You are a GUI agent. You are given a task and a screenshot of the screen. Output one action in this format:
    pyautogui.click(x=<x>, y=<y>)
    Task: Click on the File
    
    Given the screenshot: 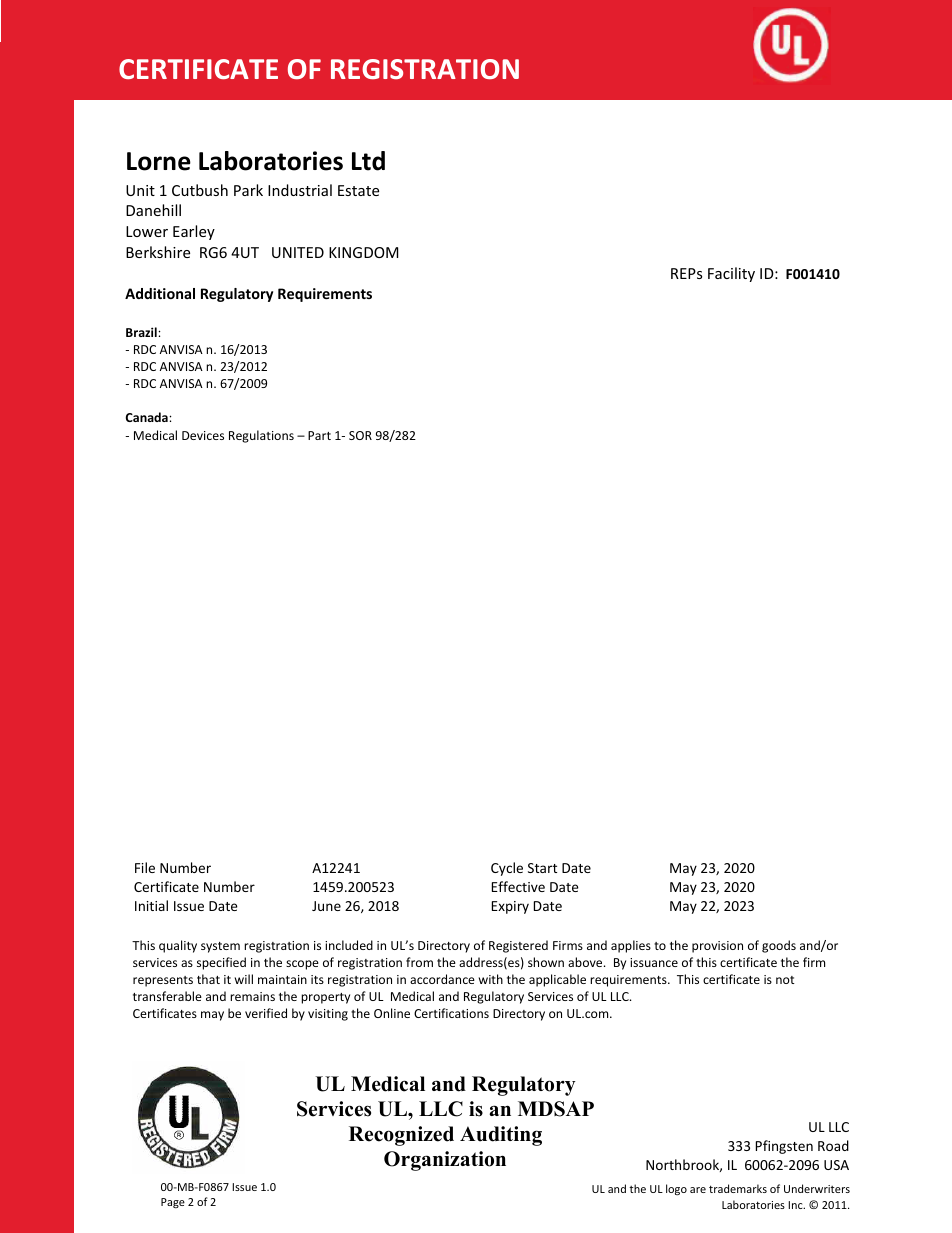 What is the action you would take?
    pyautogui.click(x=145, y=867)
